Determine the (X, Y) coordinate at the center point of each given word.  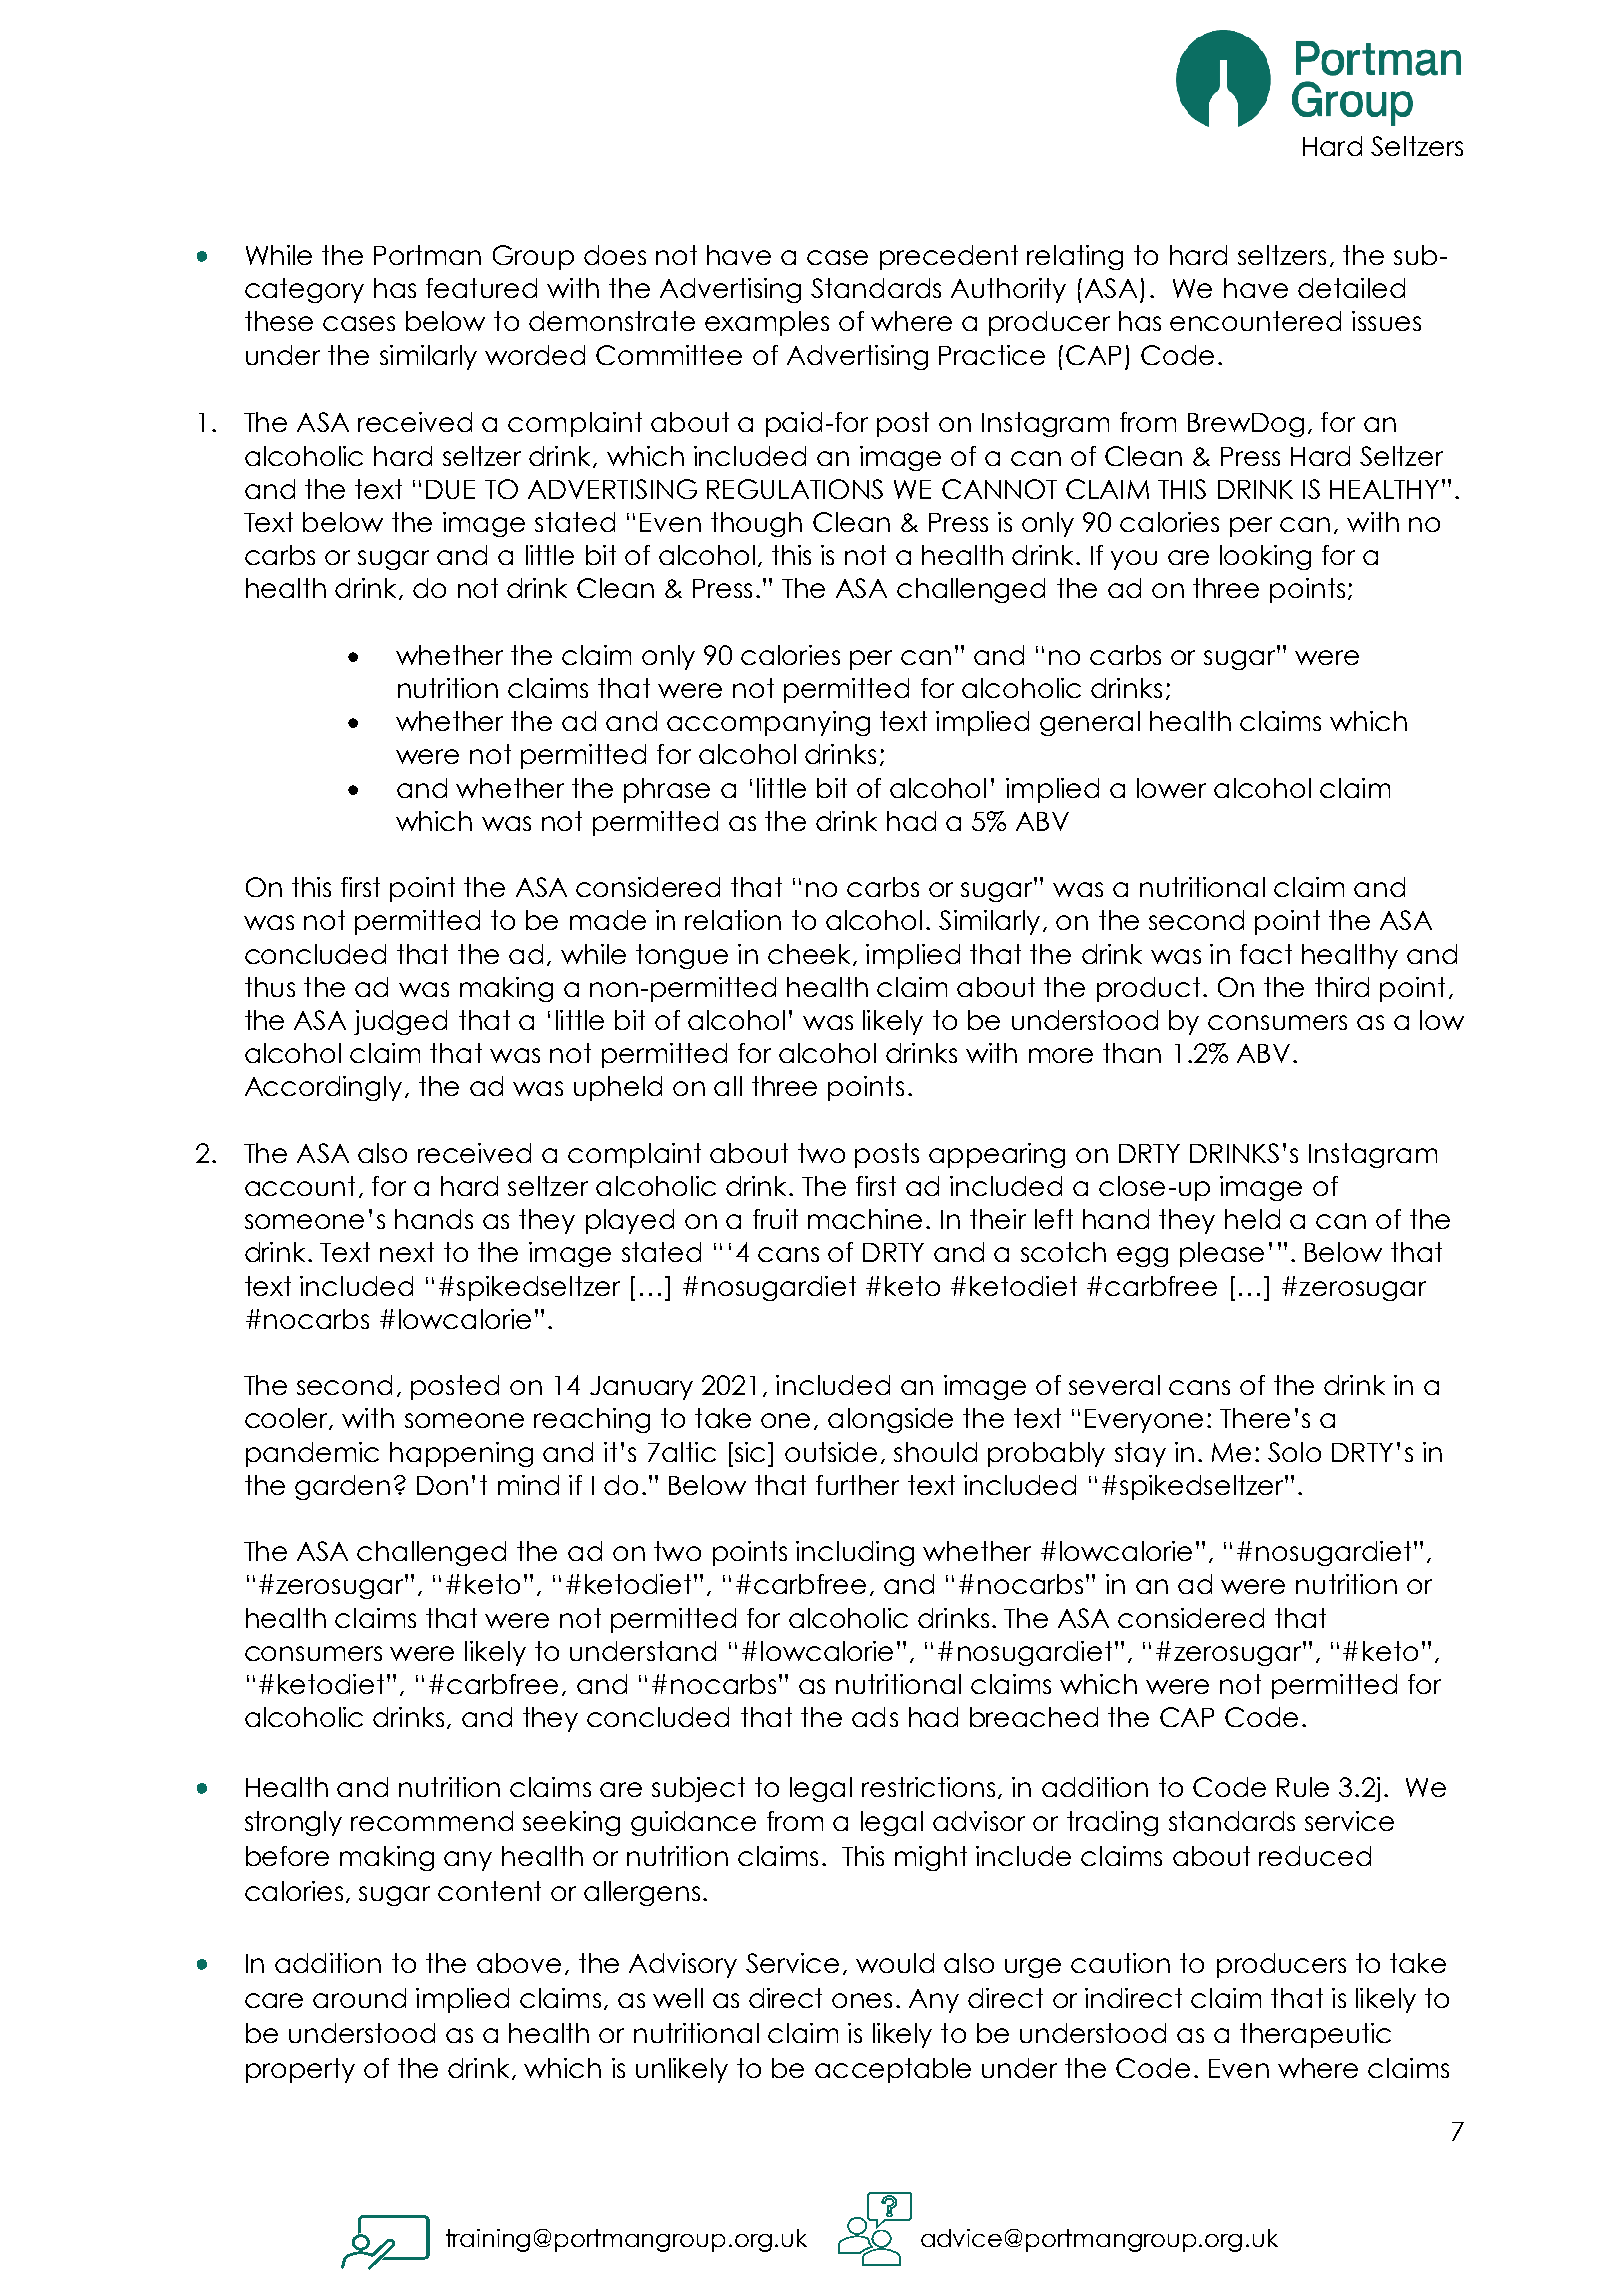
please (1222, 1254)
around (359, 1998)
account (300, 1186)
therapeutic (1315, 2035)
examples (767, 323)
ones (862, 2000)
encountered (1255, 321)
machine (865, 1219)
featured (481, 288)
